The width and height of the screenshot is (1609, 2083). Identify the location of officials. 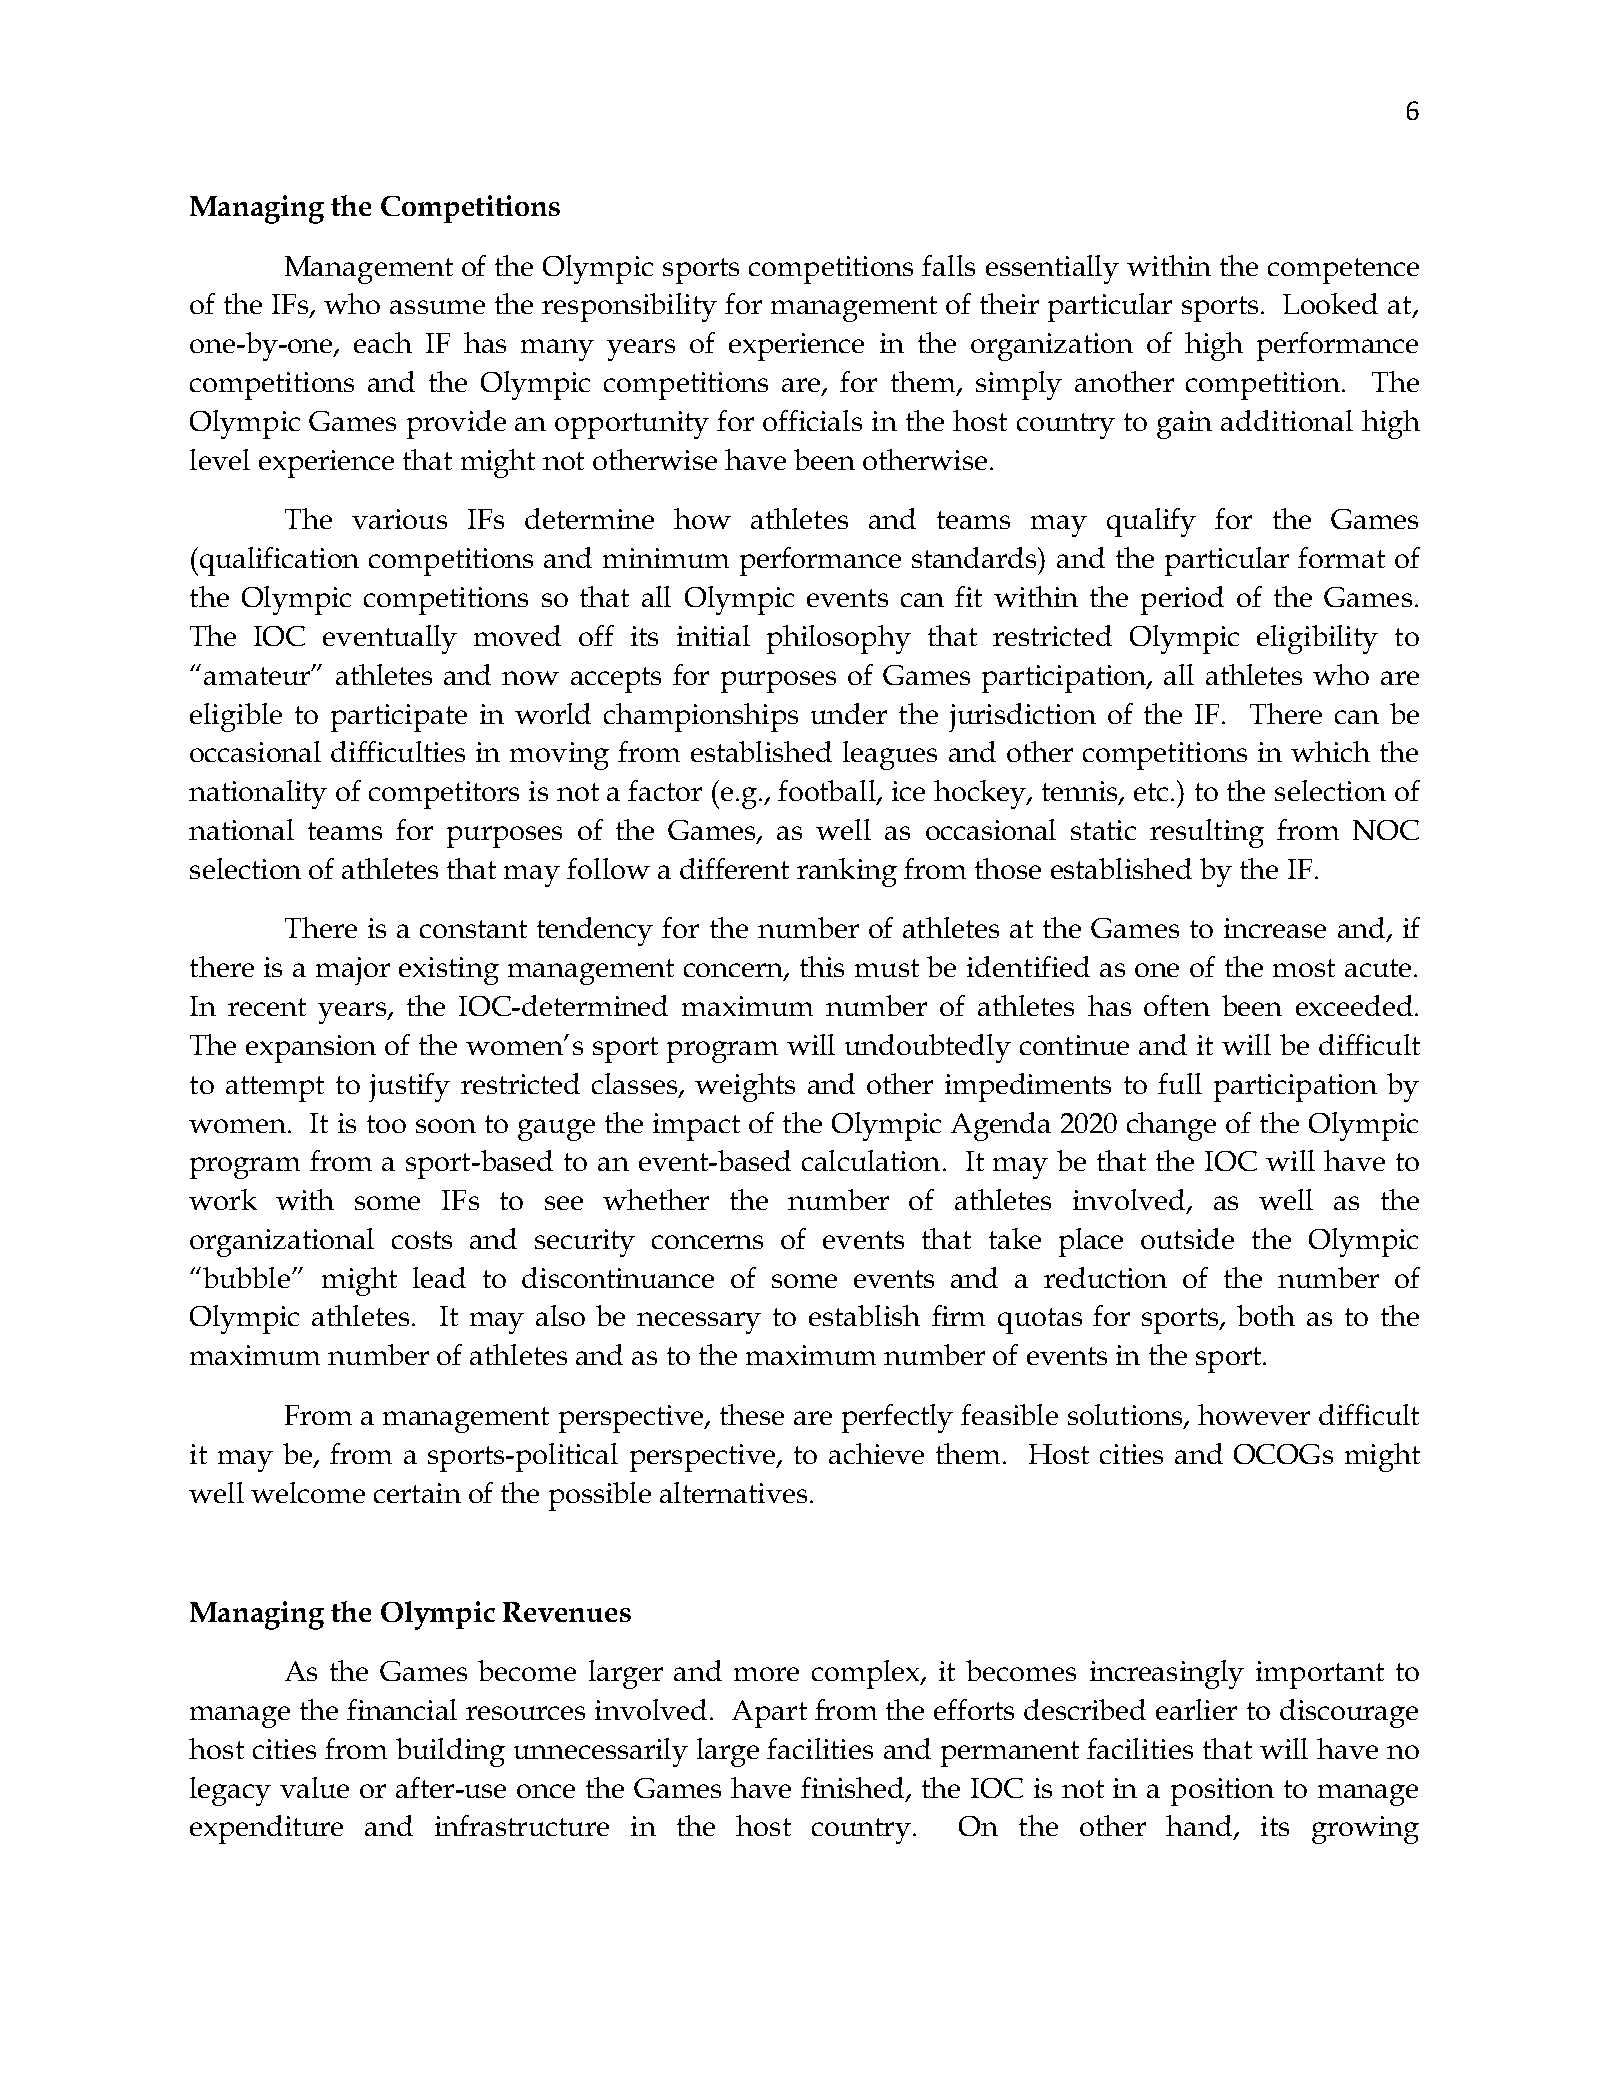
(812, 420).
